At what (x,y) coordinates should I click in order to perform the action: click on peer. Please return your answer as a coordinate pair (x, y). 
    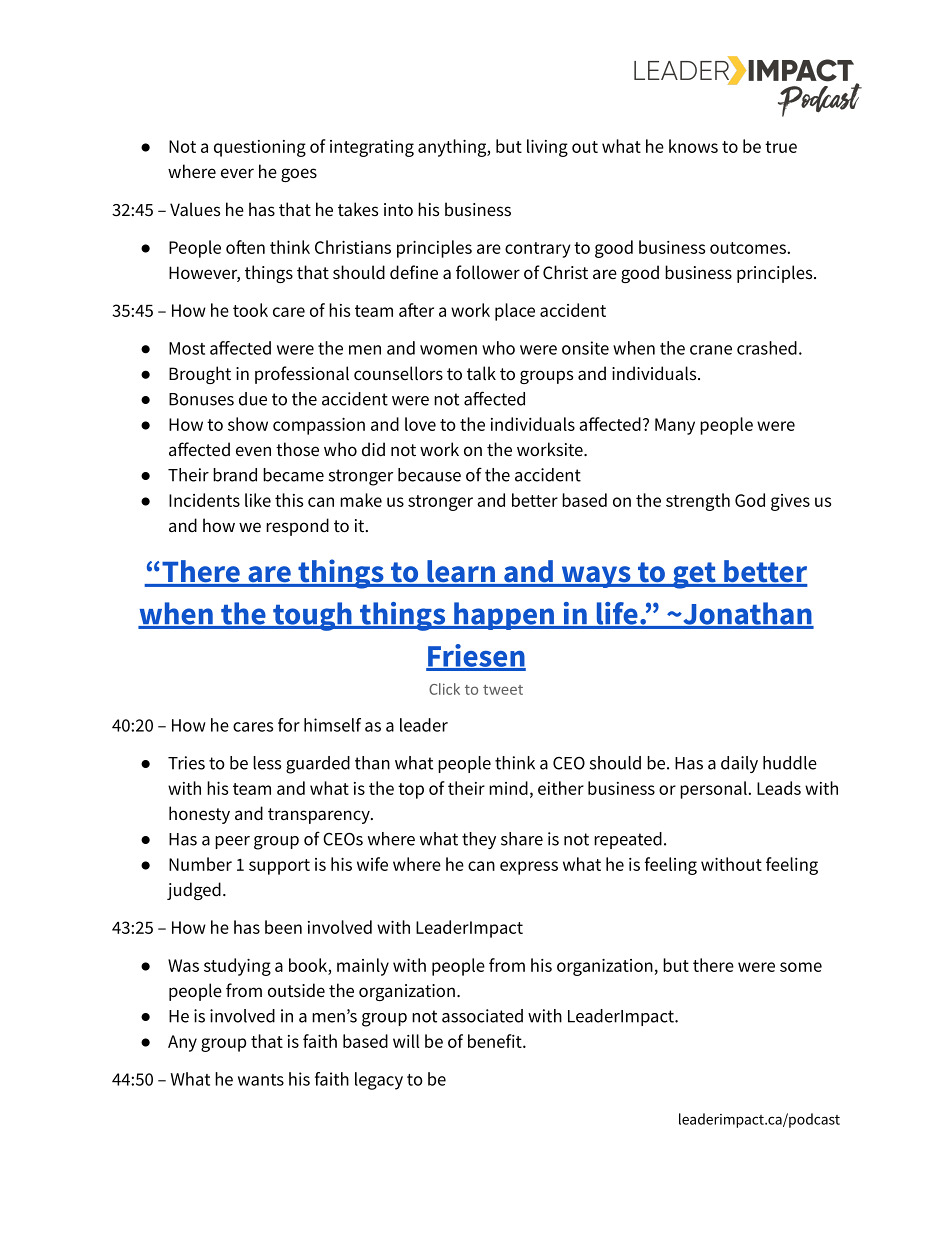
    Looking at the image, I should click on (232, 842).
